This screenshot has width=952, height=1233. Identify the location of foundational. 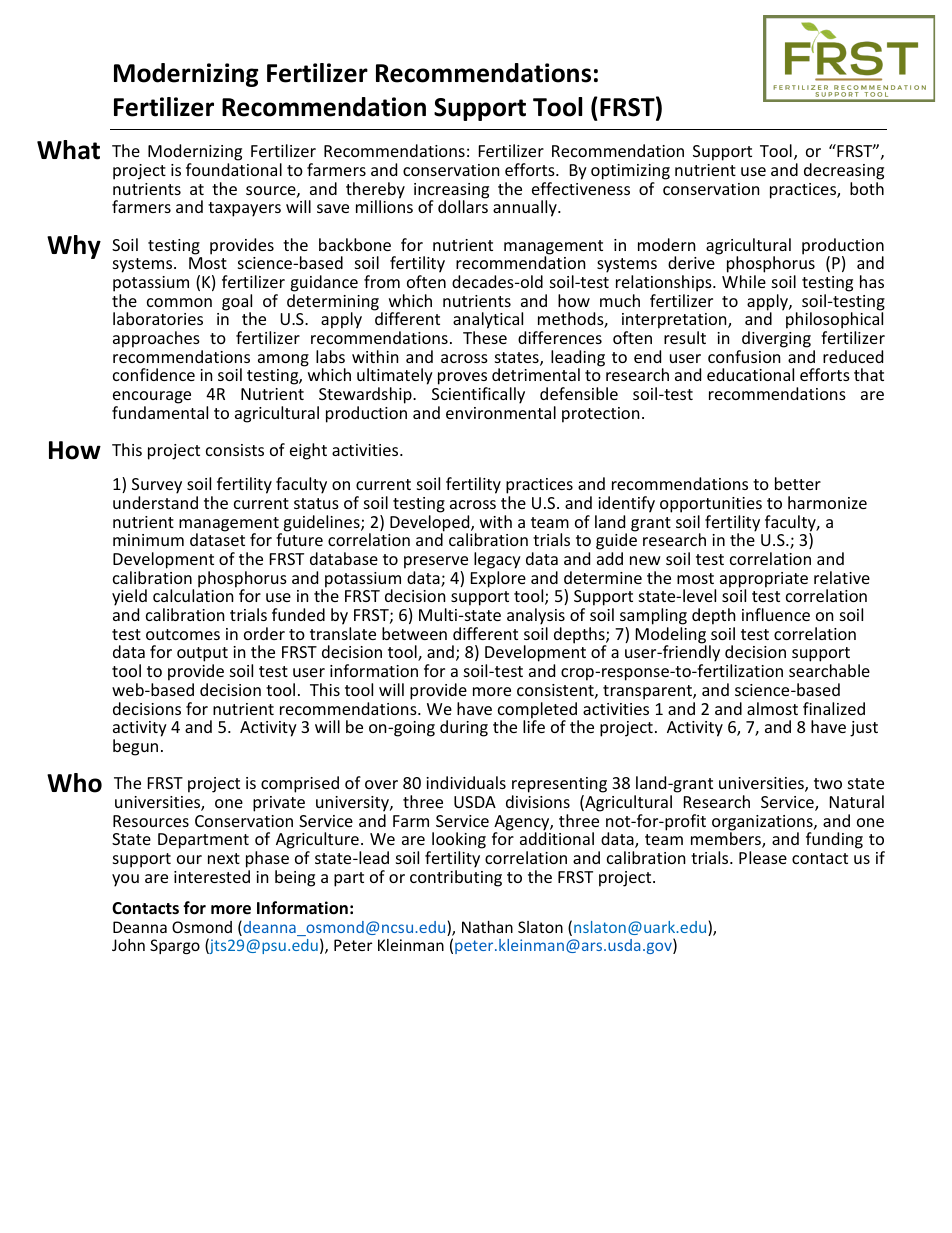
(234, 169).
